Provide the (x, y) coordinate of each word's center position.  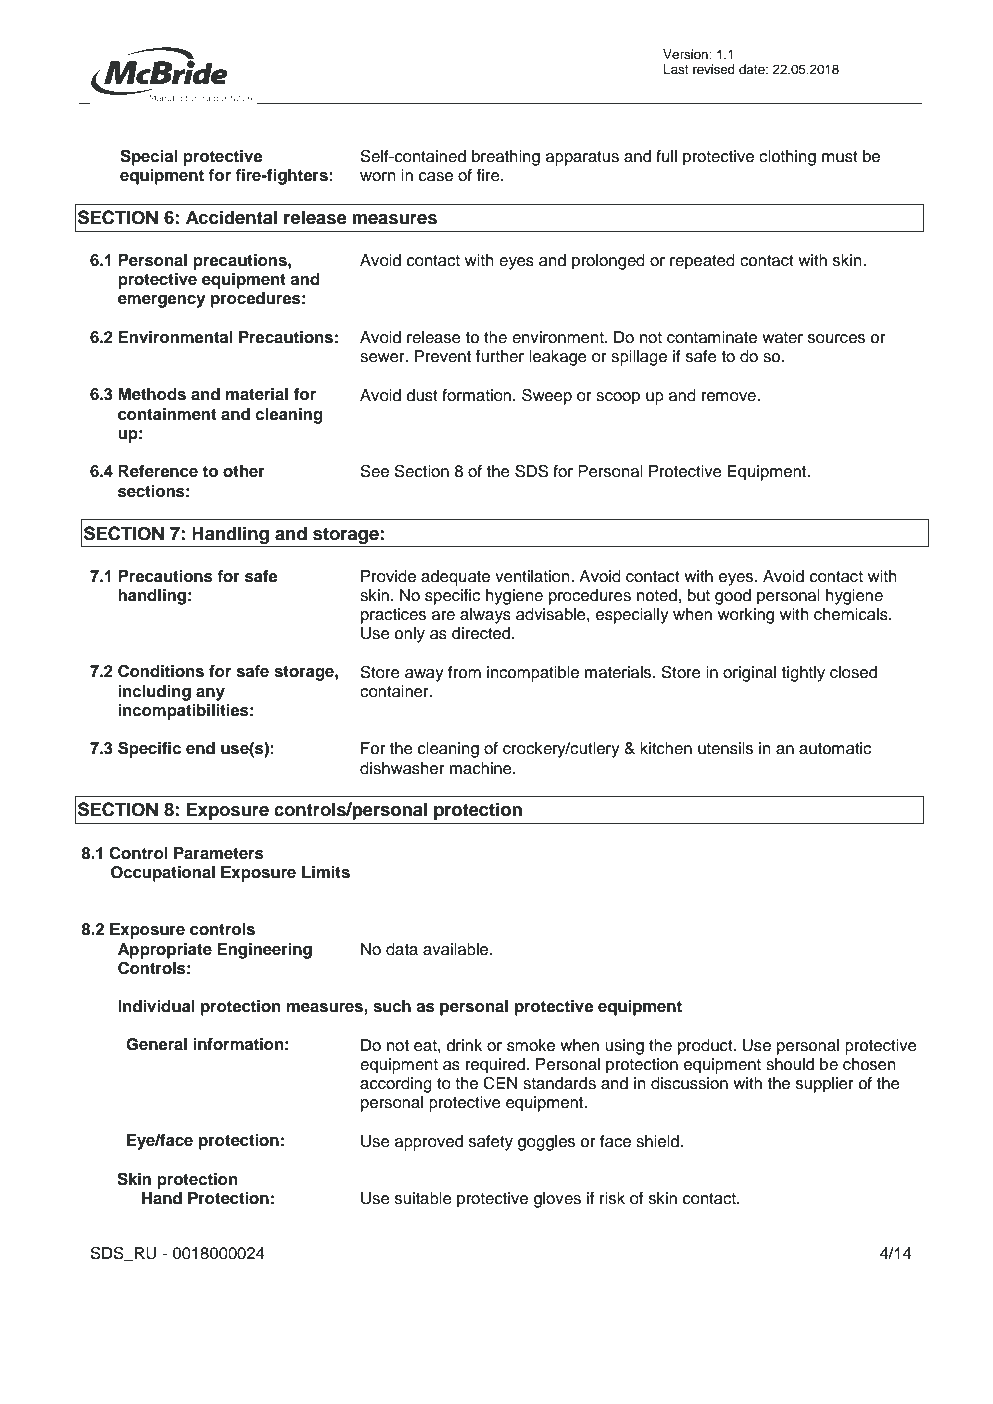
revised (714, 69)
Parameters (219, 853)
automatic (835, 748)
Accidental (231, 217)
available (457, 949)
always (485, 616)
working (746, 616)
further (500, 356)
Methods (152, 394)
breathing (506, 158)
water (782, 338)
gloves (557, 1200)
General (156, 1044)
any (210, 694)
